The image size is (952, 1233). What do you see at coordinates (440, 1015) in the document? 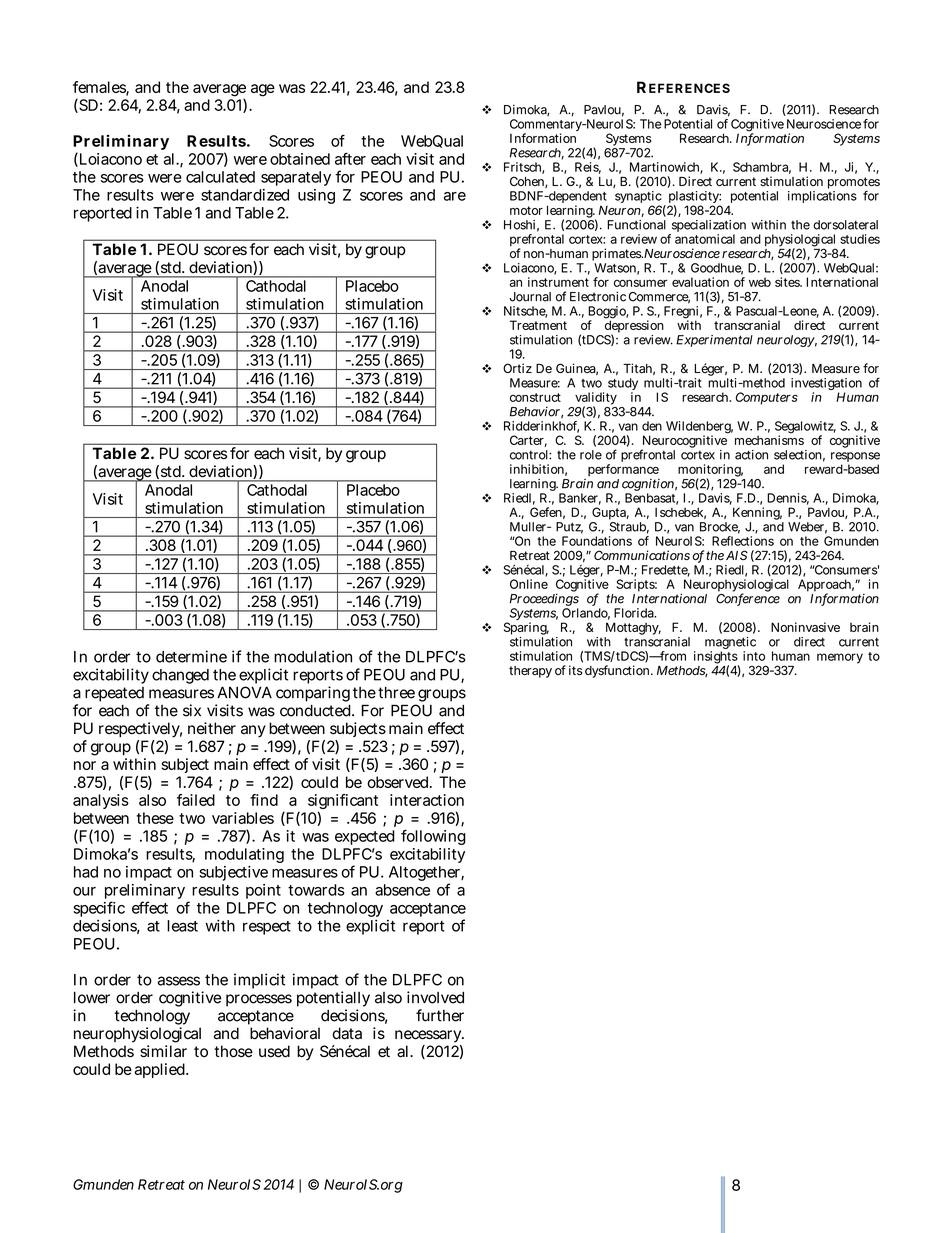
I see `further` at bounding box center [440, 1015].
